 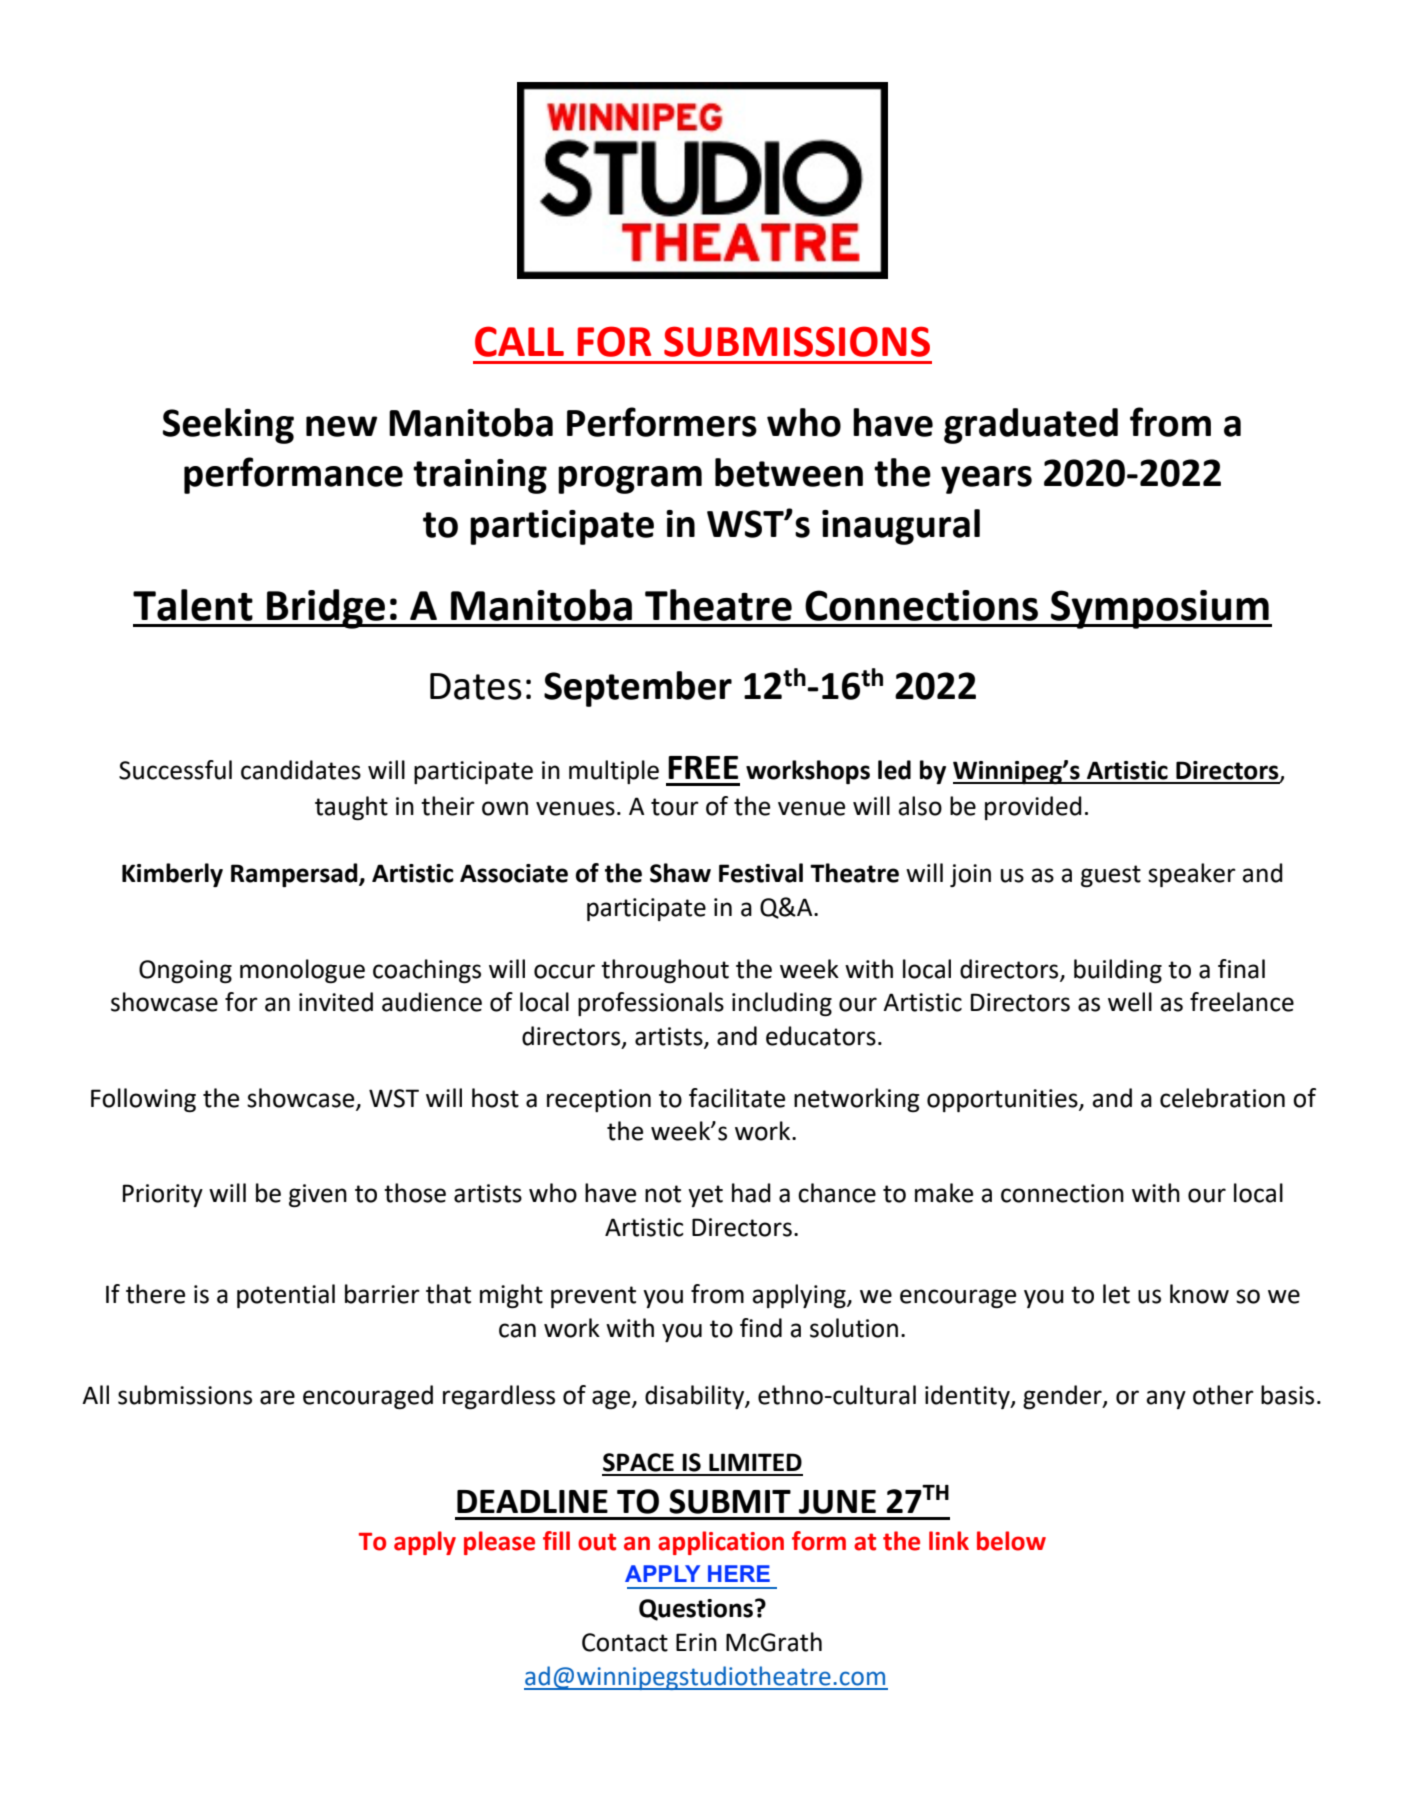 What do you see at coordinates (789, 472) in the screenshot?
I see `between` at bounding box center [789, 472].
